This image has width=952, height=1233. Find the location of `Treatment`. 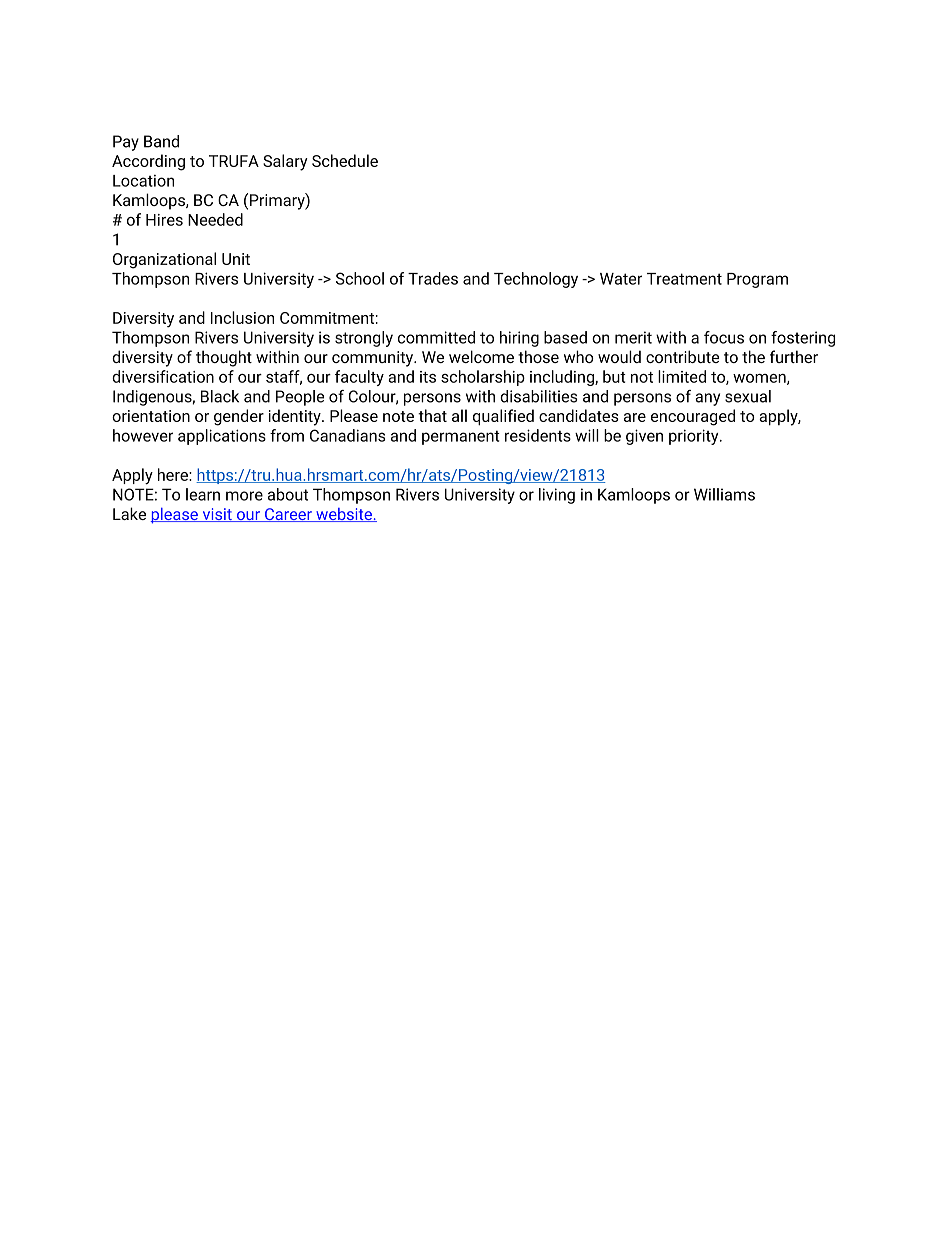

Treatment is located at coordinates (684, 279).
